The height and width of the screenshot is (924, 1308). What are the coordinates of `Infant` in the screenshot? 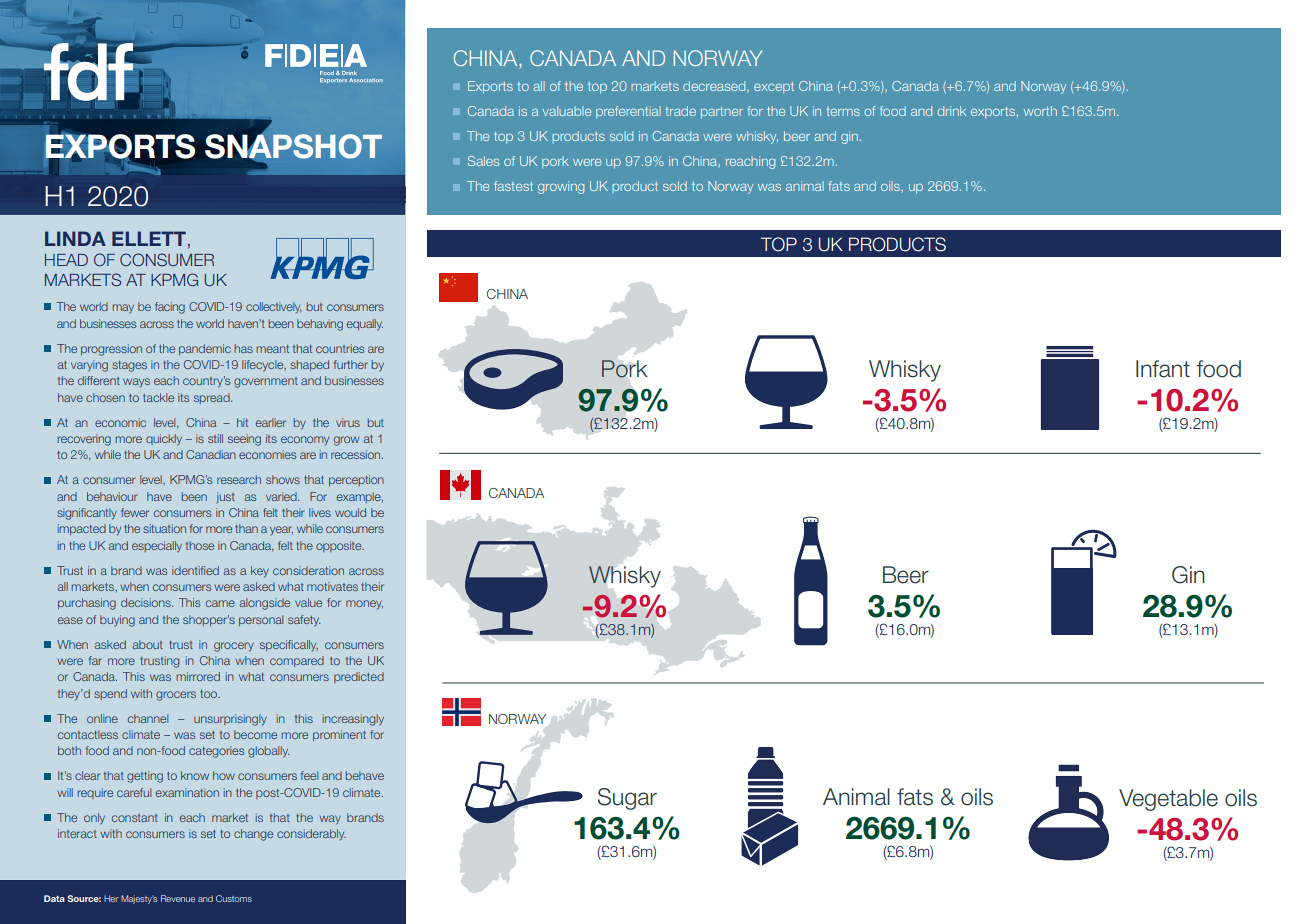 It's located at (1163, 369).
